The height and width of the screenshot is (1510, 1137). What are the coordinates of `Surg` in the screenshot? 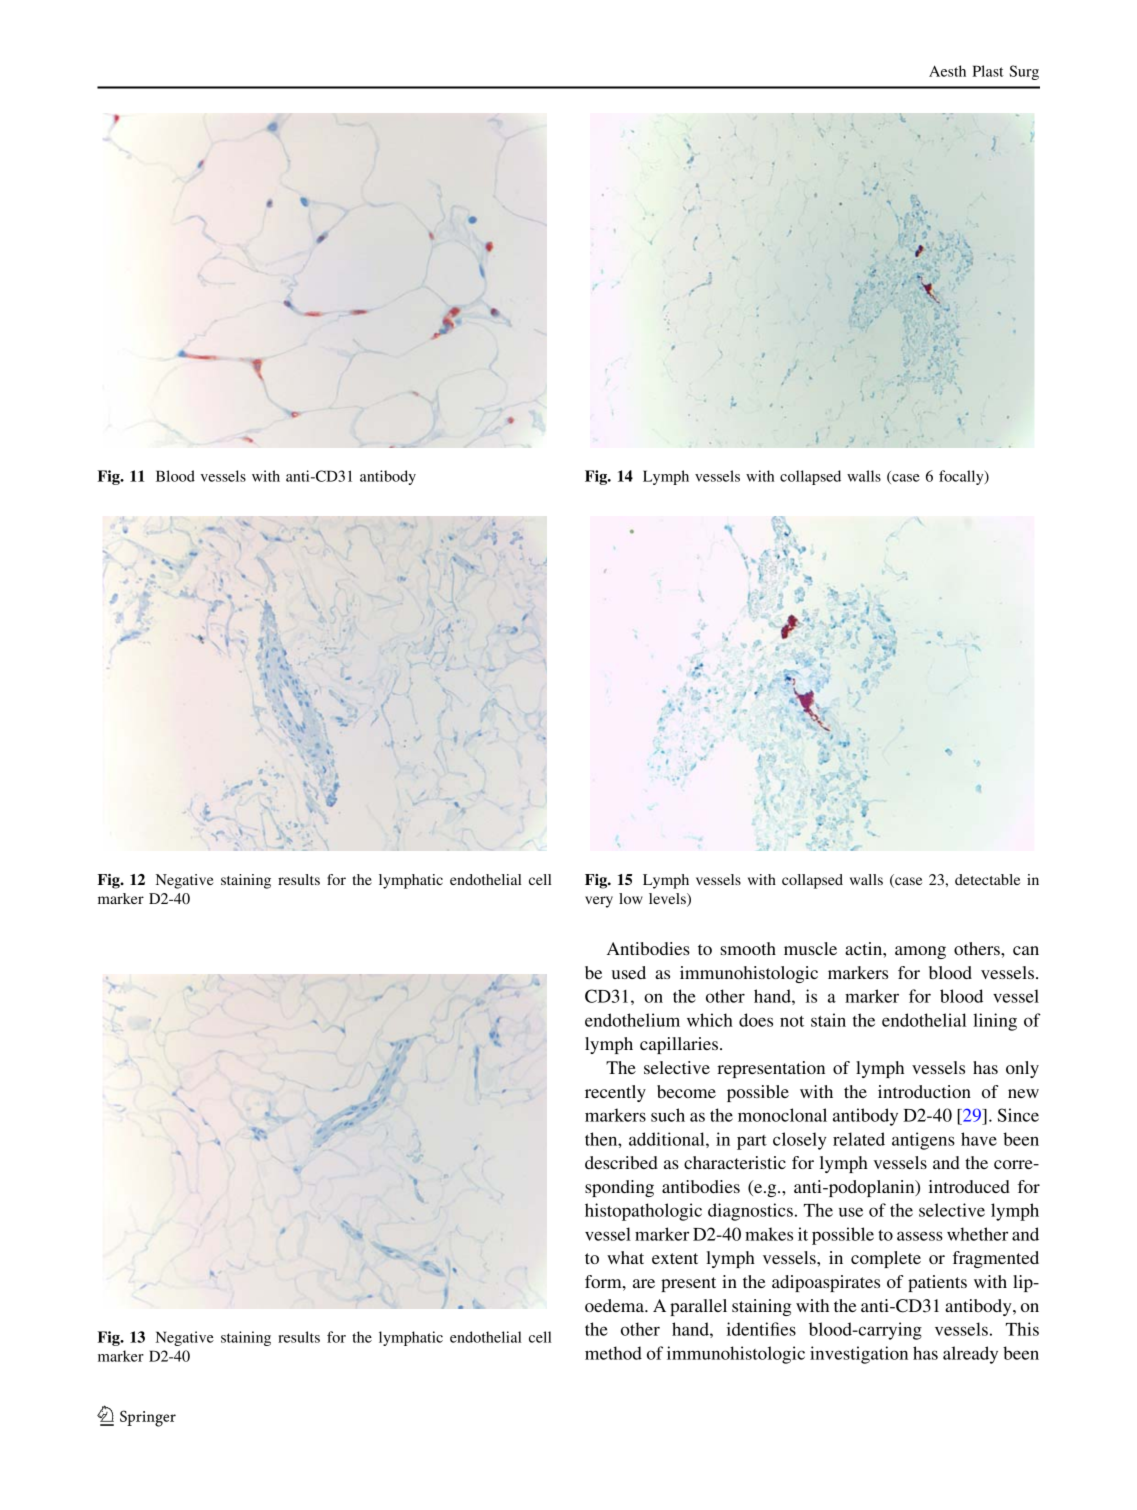 It's located at (1024, 72).
